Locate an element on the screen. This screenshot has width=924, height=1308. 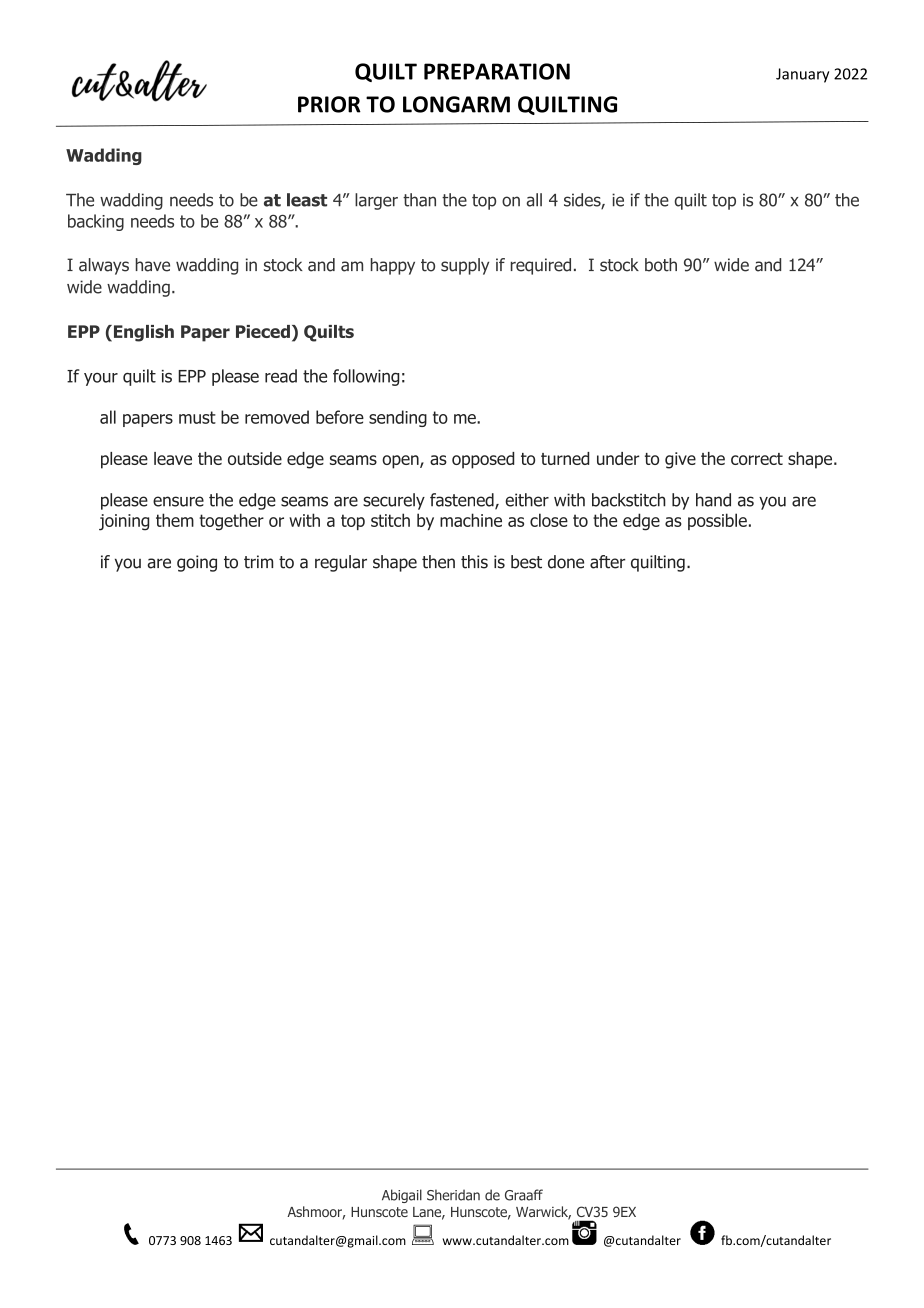
going is located at coordinates (197, 563).
